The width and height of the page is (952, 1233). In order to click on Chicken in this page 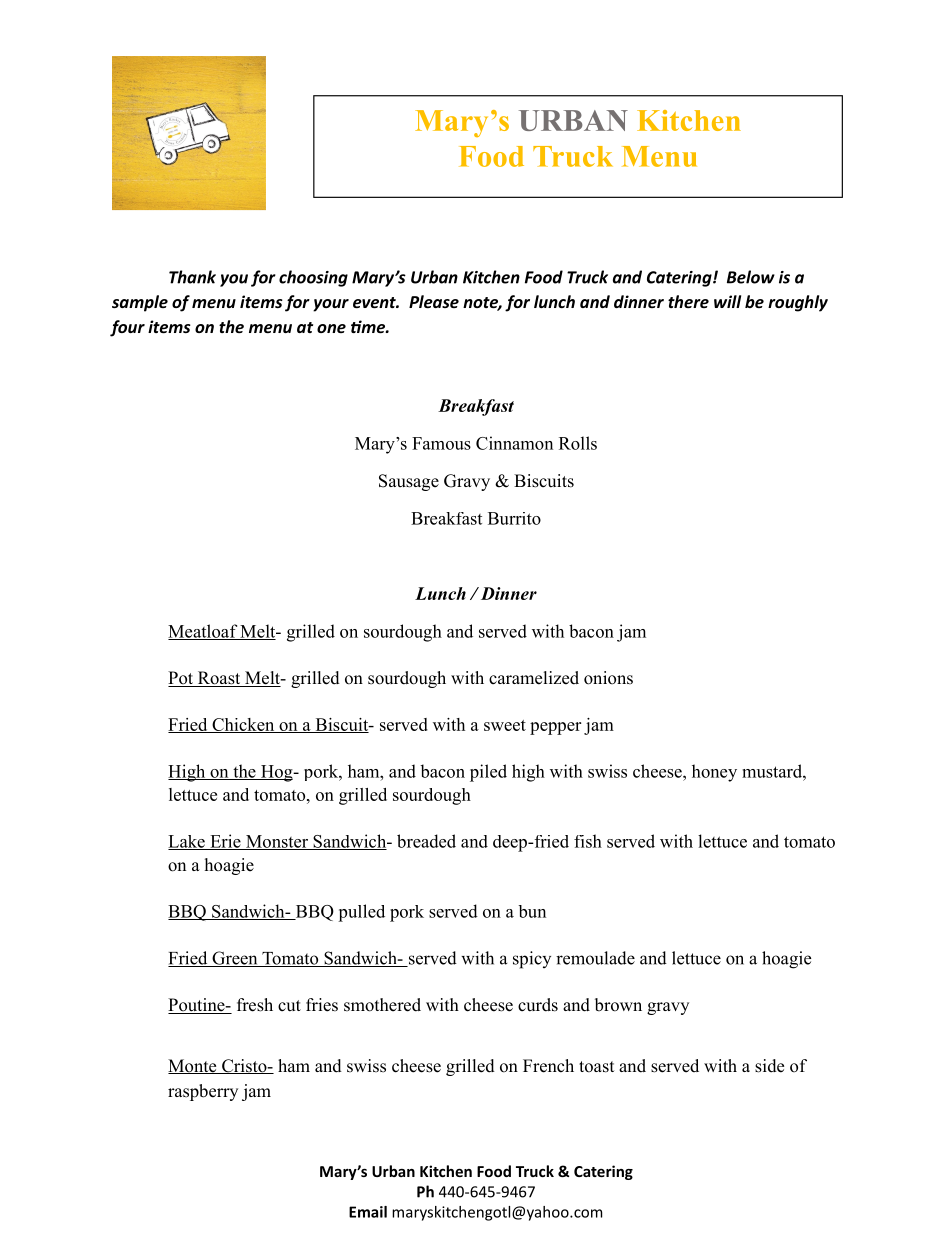, I will do `click(243, 725)`.
